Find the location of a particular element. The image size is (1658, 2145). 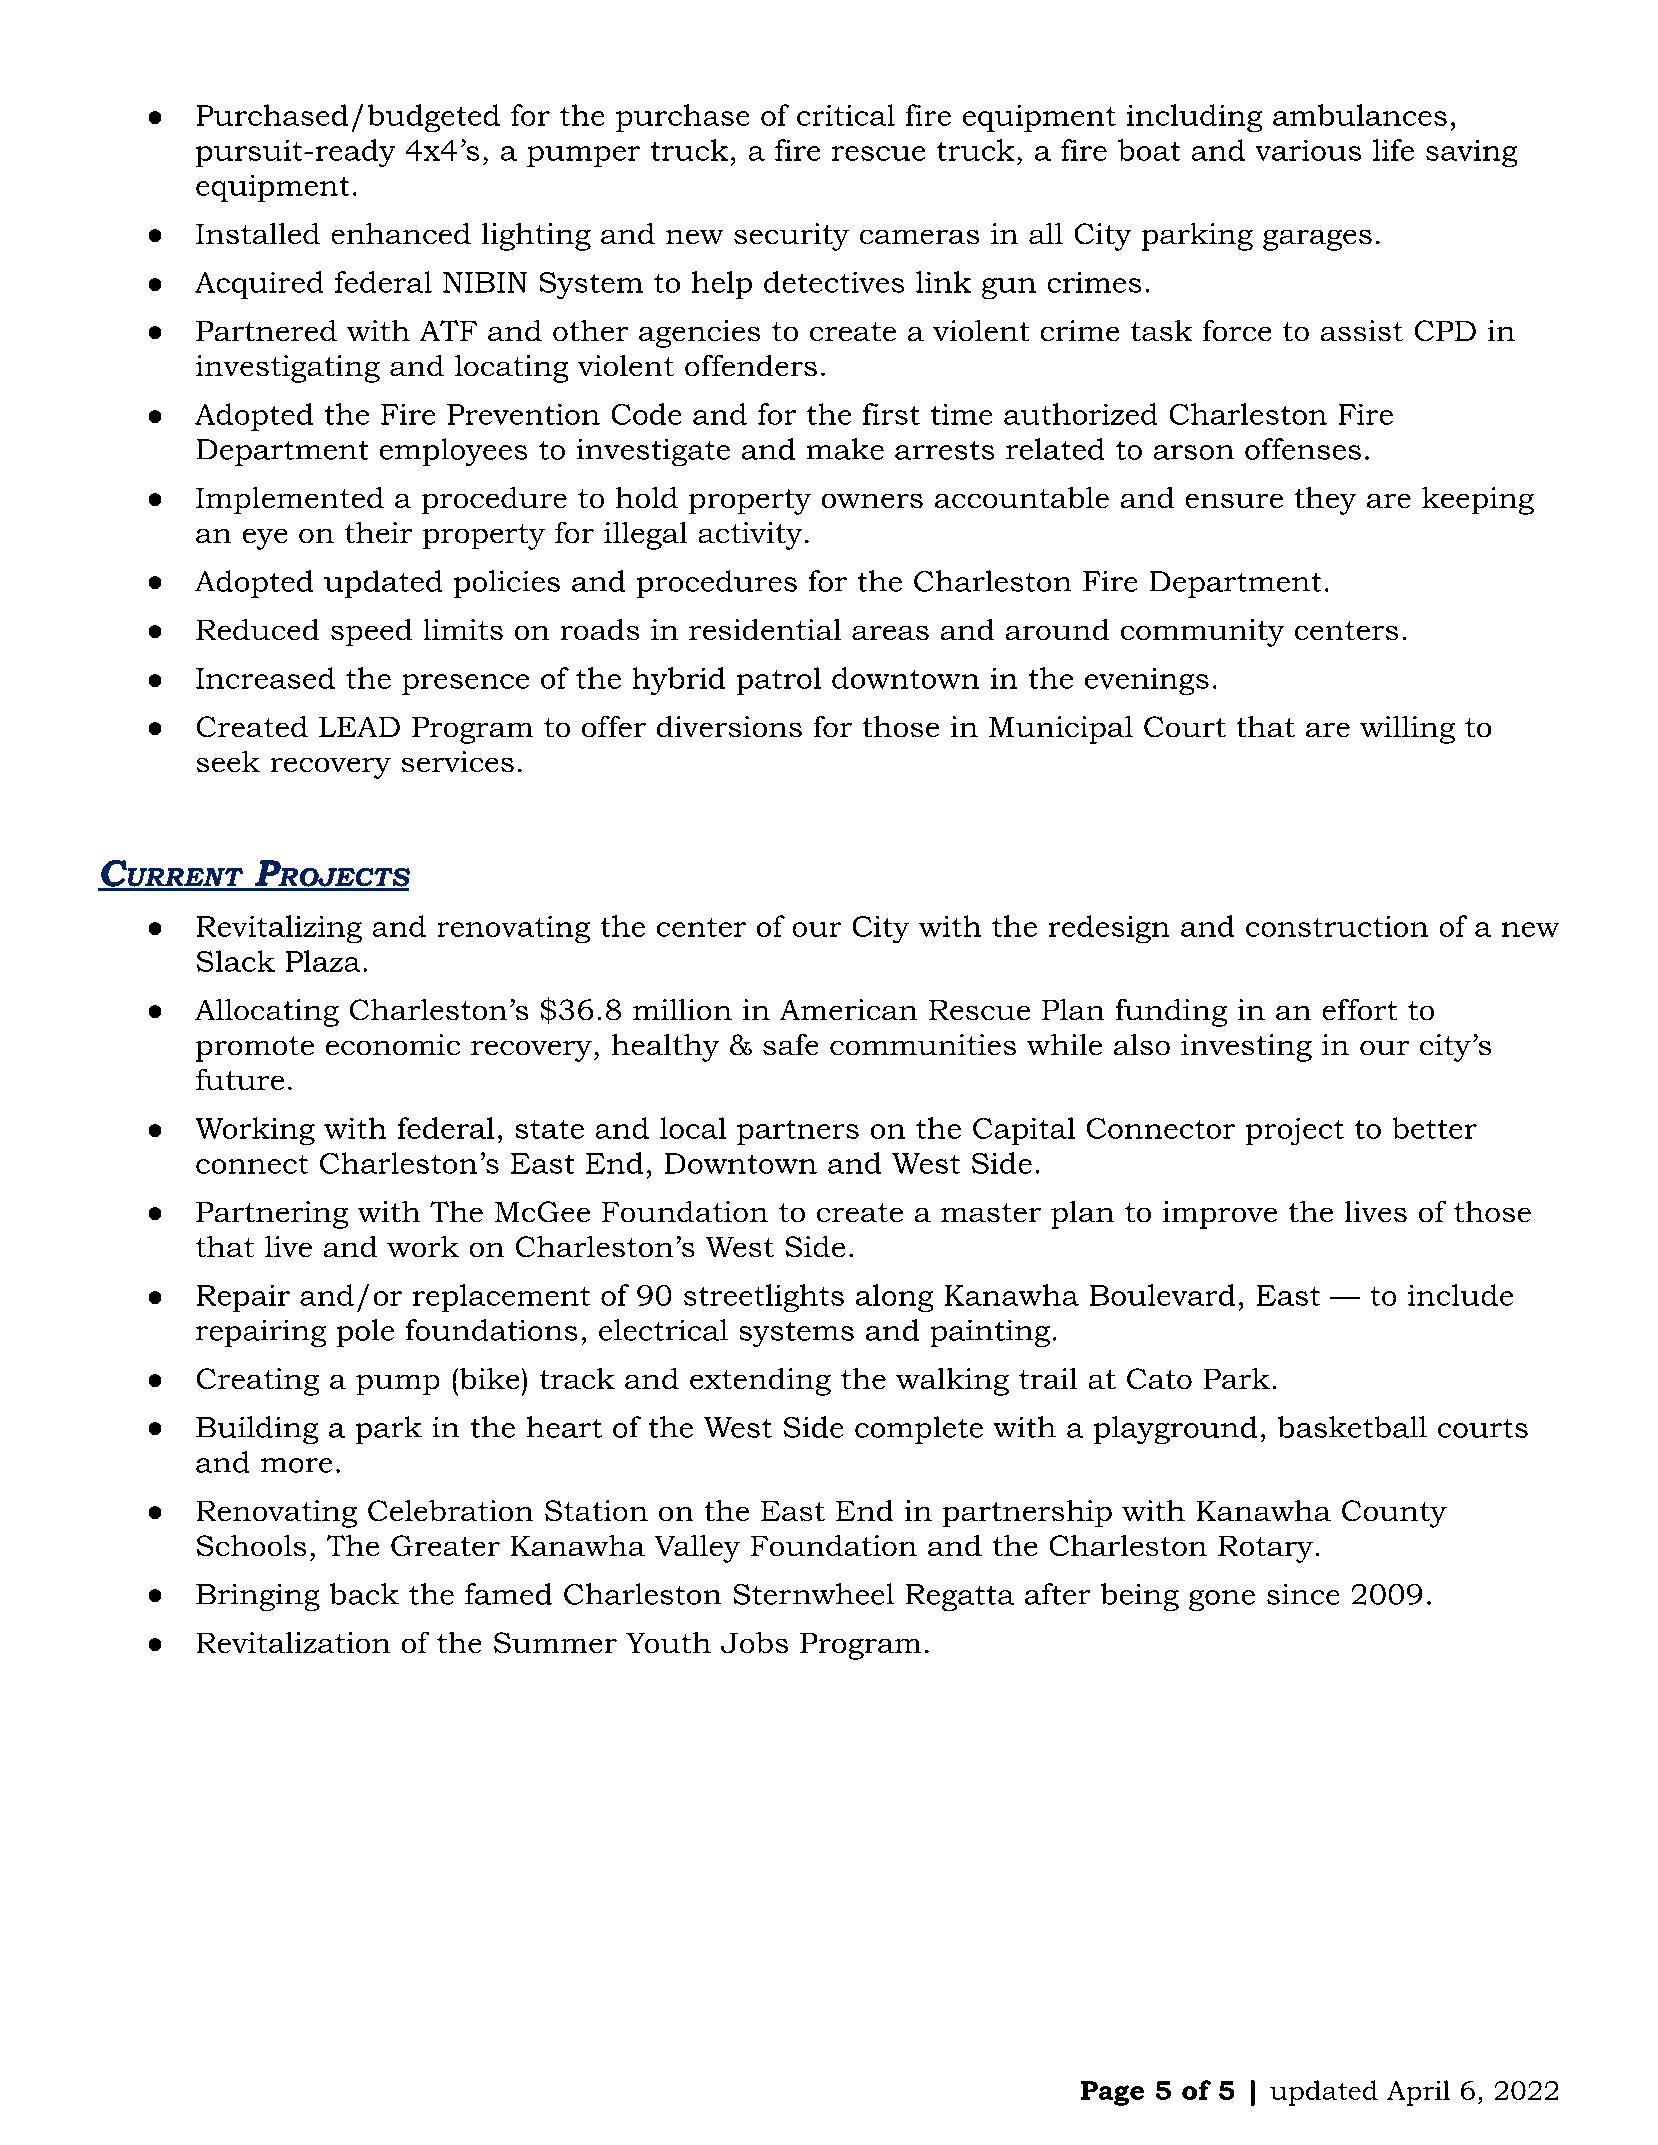

community is located at coordinates (1202, 633).
